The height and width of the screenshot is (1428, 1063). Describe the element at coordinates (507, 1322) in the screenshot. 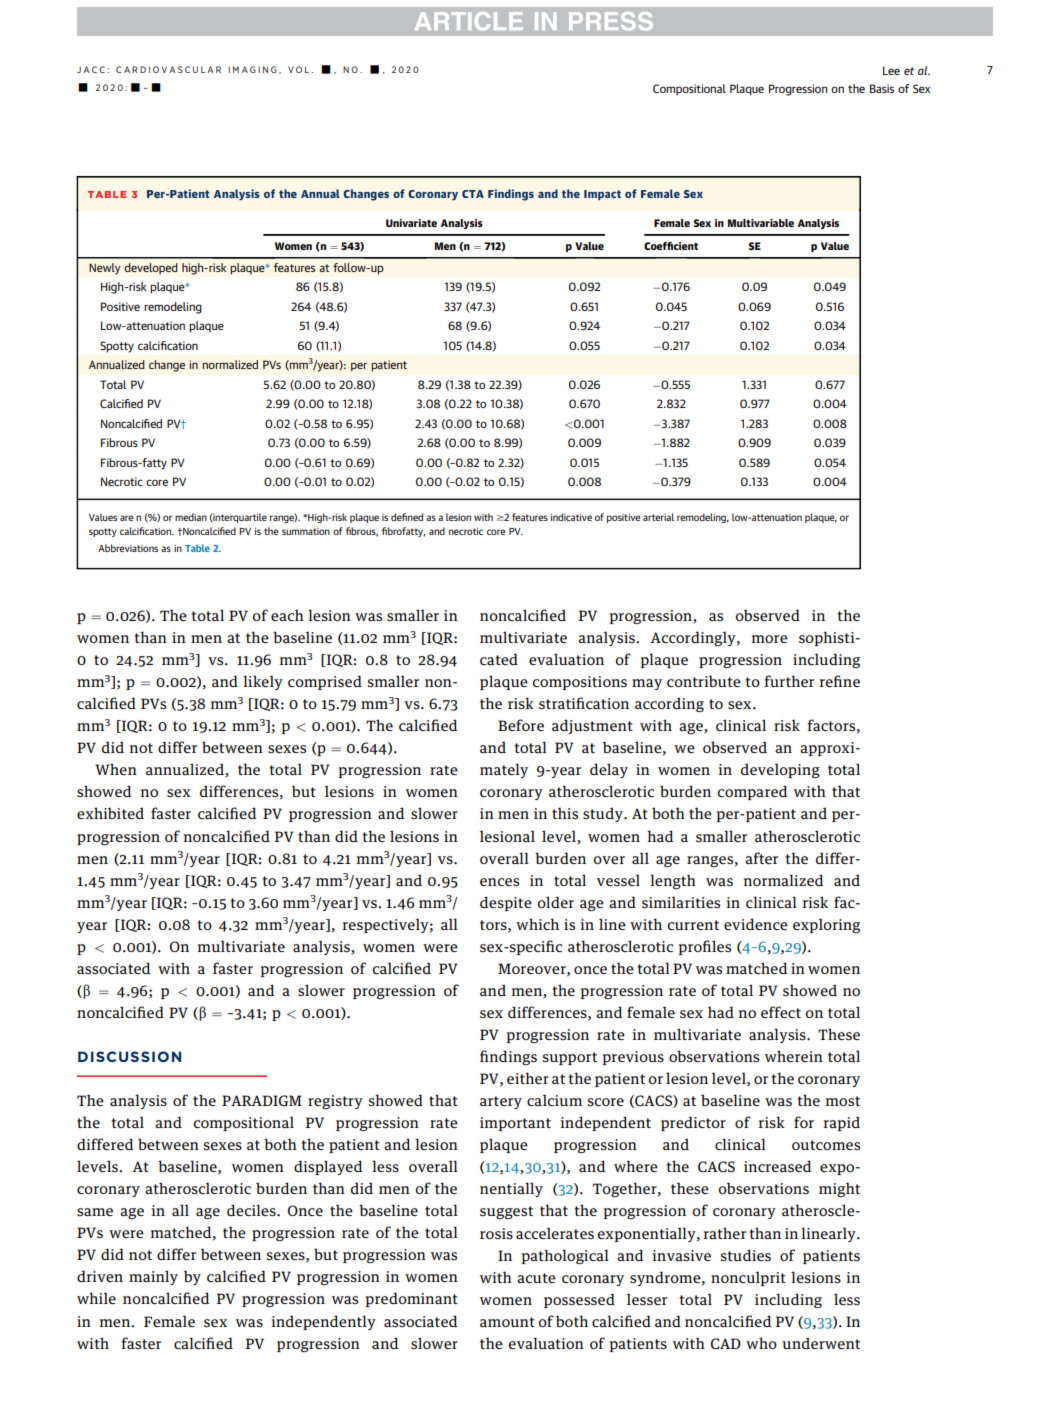

I see `amount` at that location.
